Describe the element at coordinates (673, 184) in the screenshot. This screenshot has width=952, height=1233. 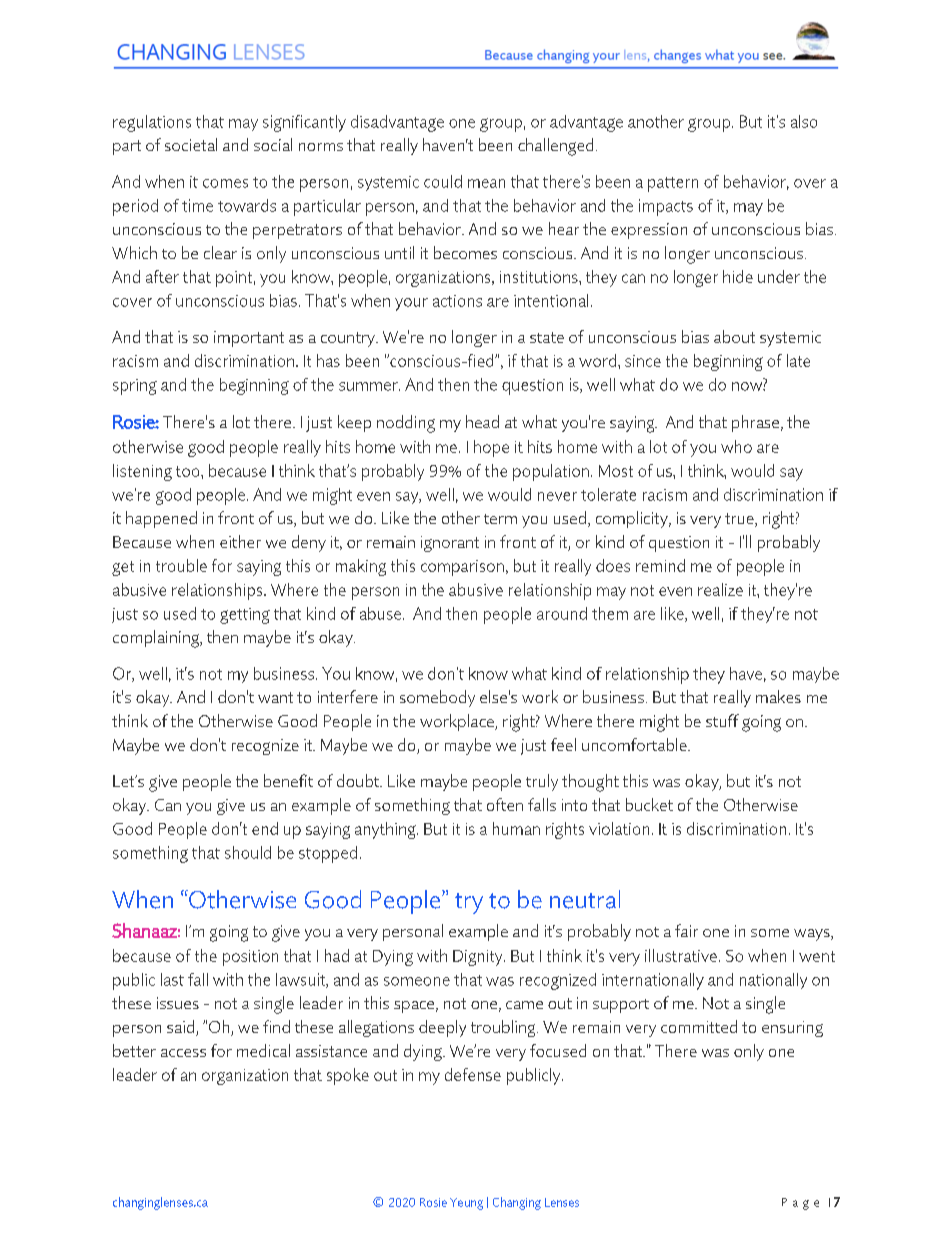
I see `pattern` at that location.
